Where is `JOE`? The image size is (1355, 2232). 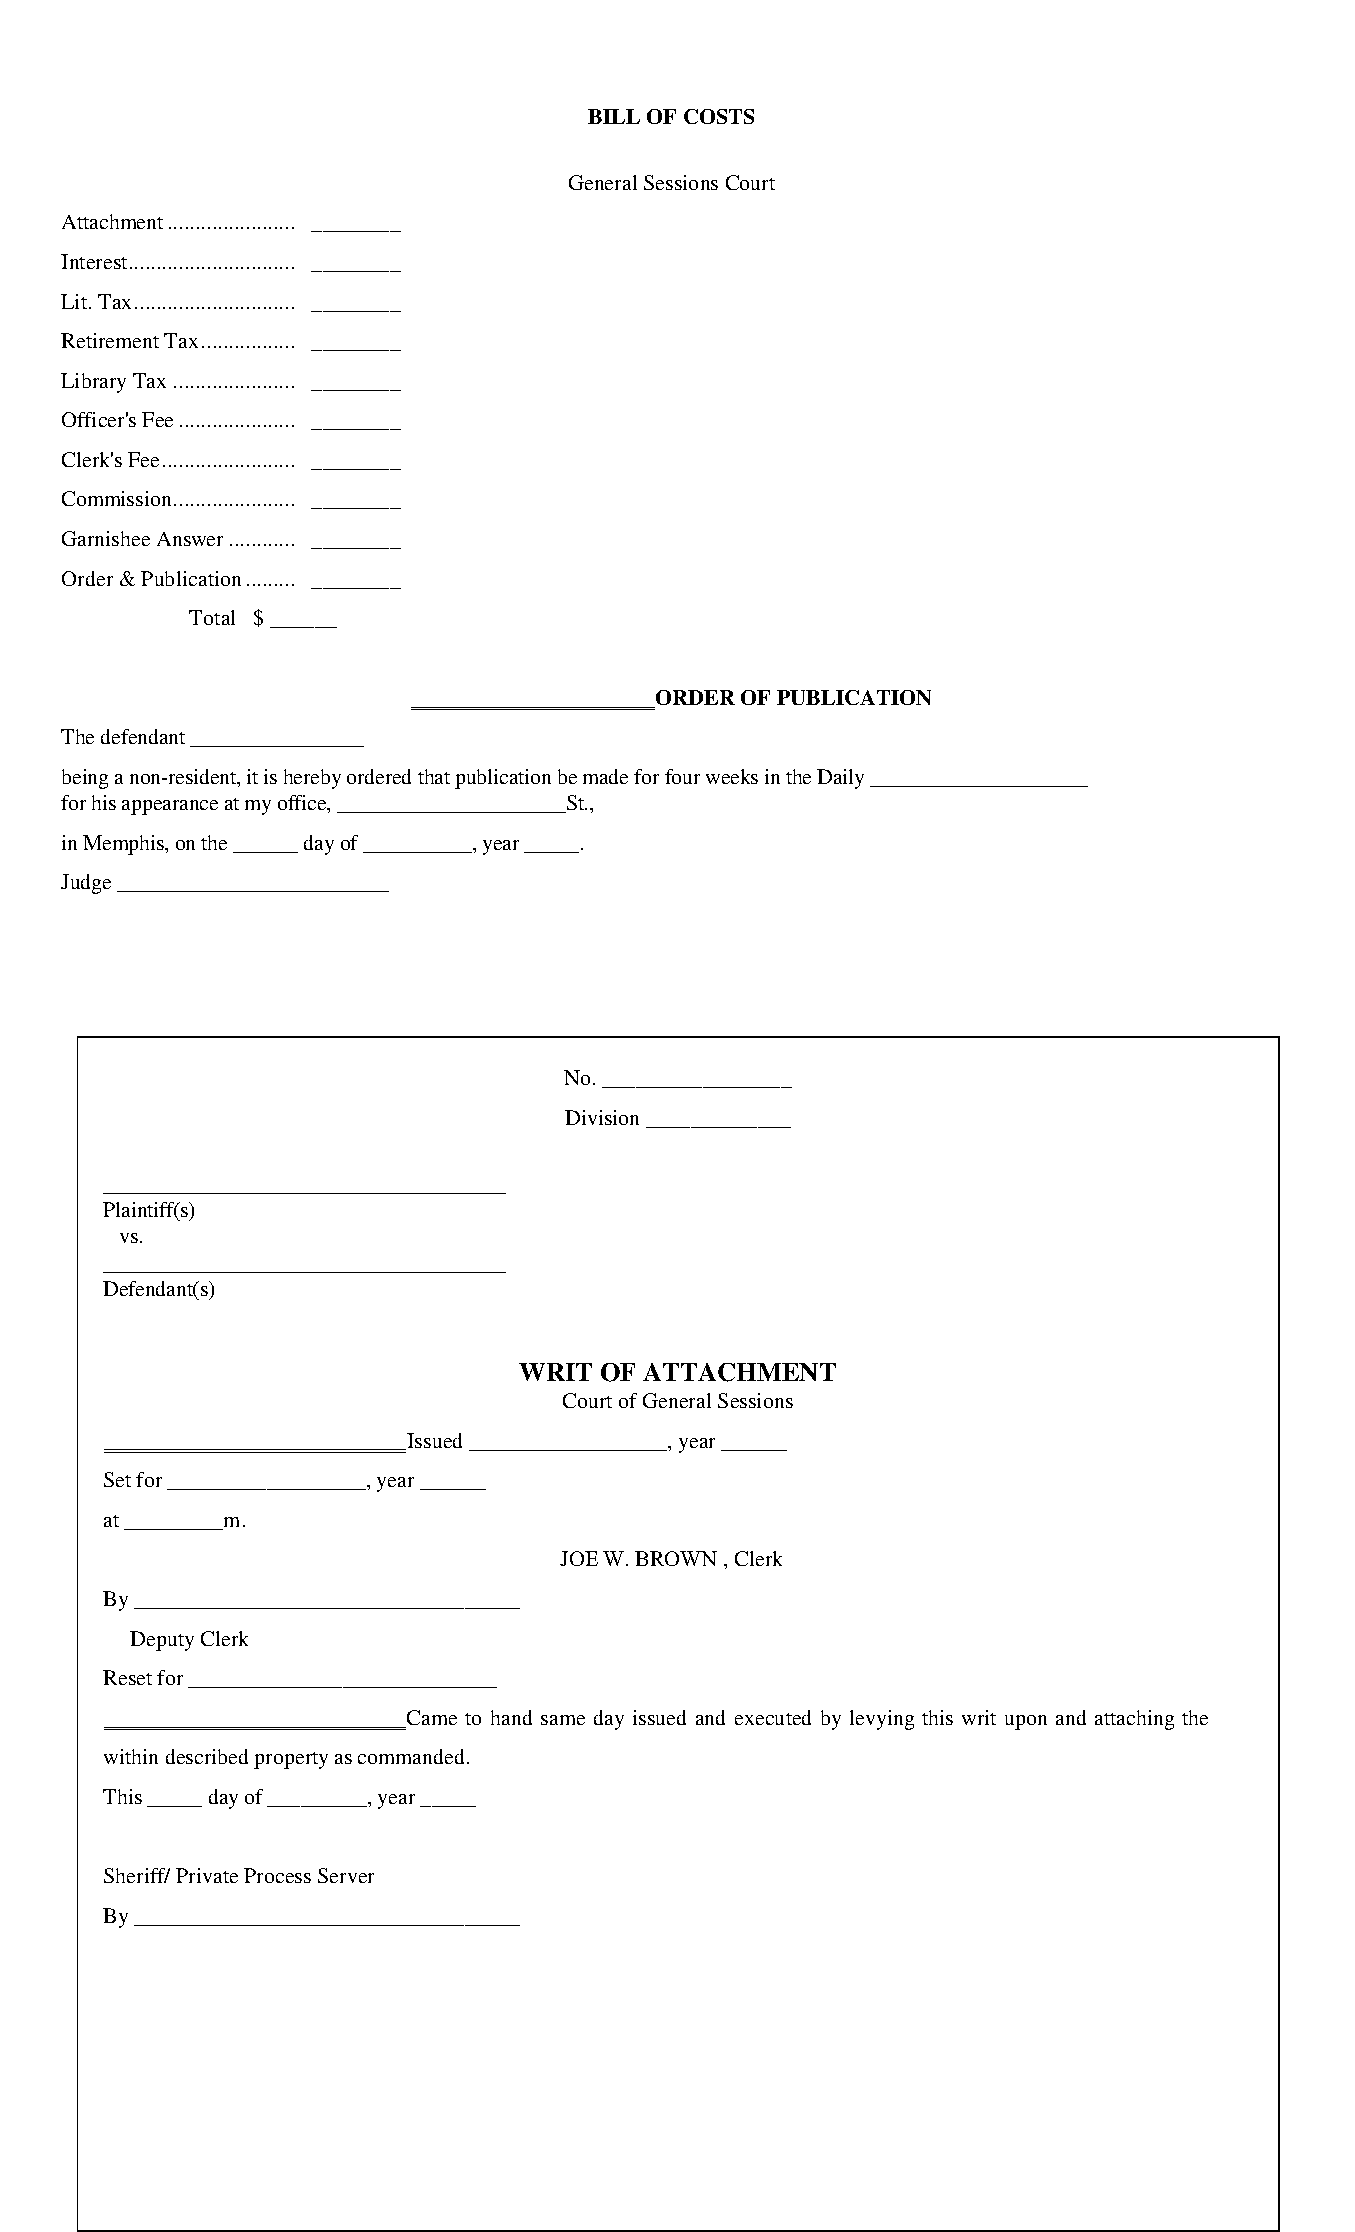 JOE is located at coordinates (579, 1558).
